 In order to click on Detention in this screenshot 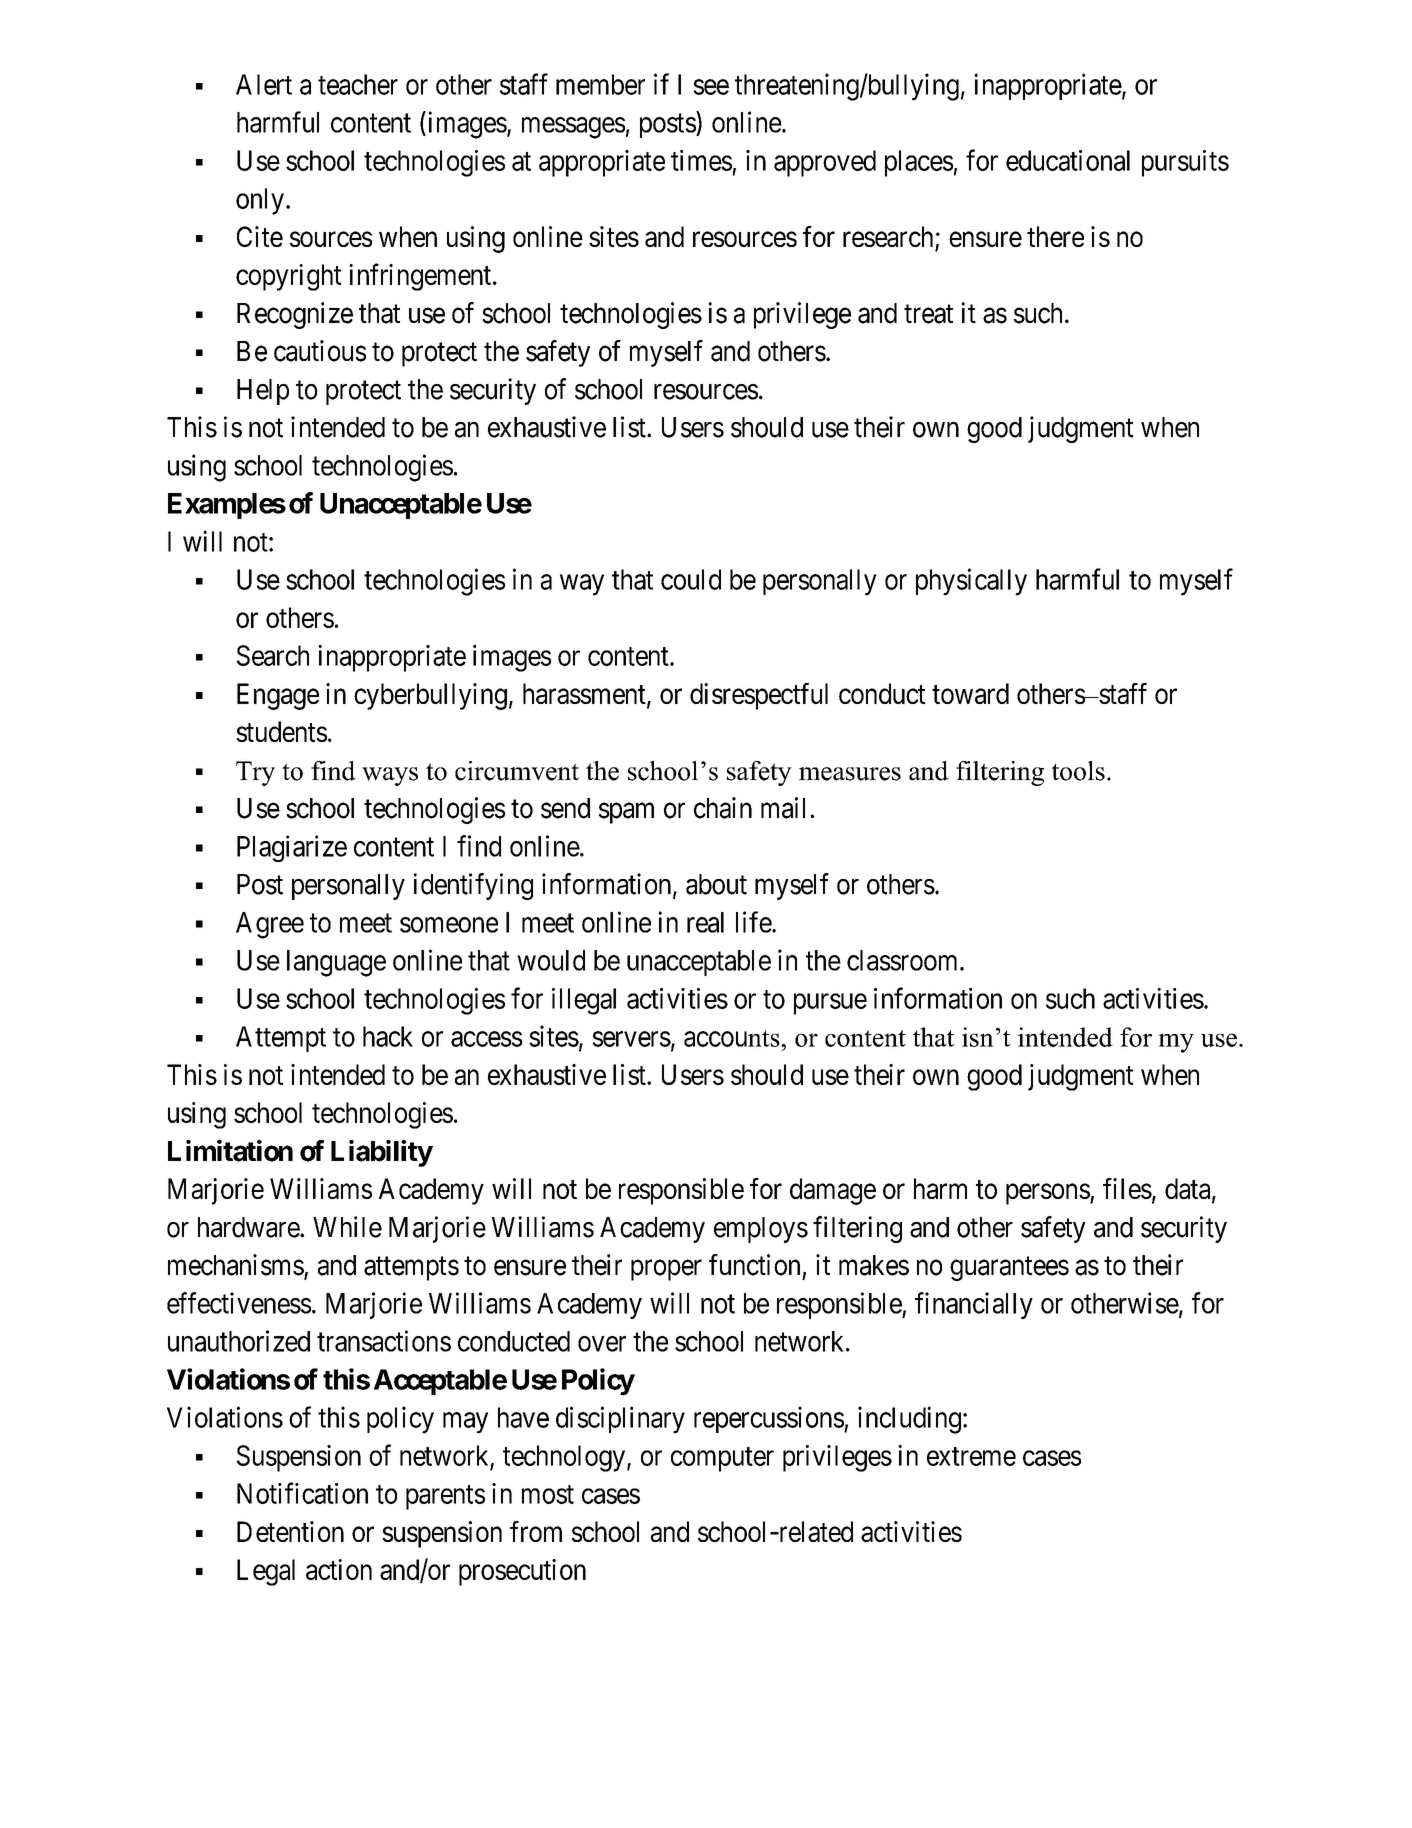, I will do `click(290, 1531)`.
